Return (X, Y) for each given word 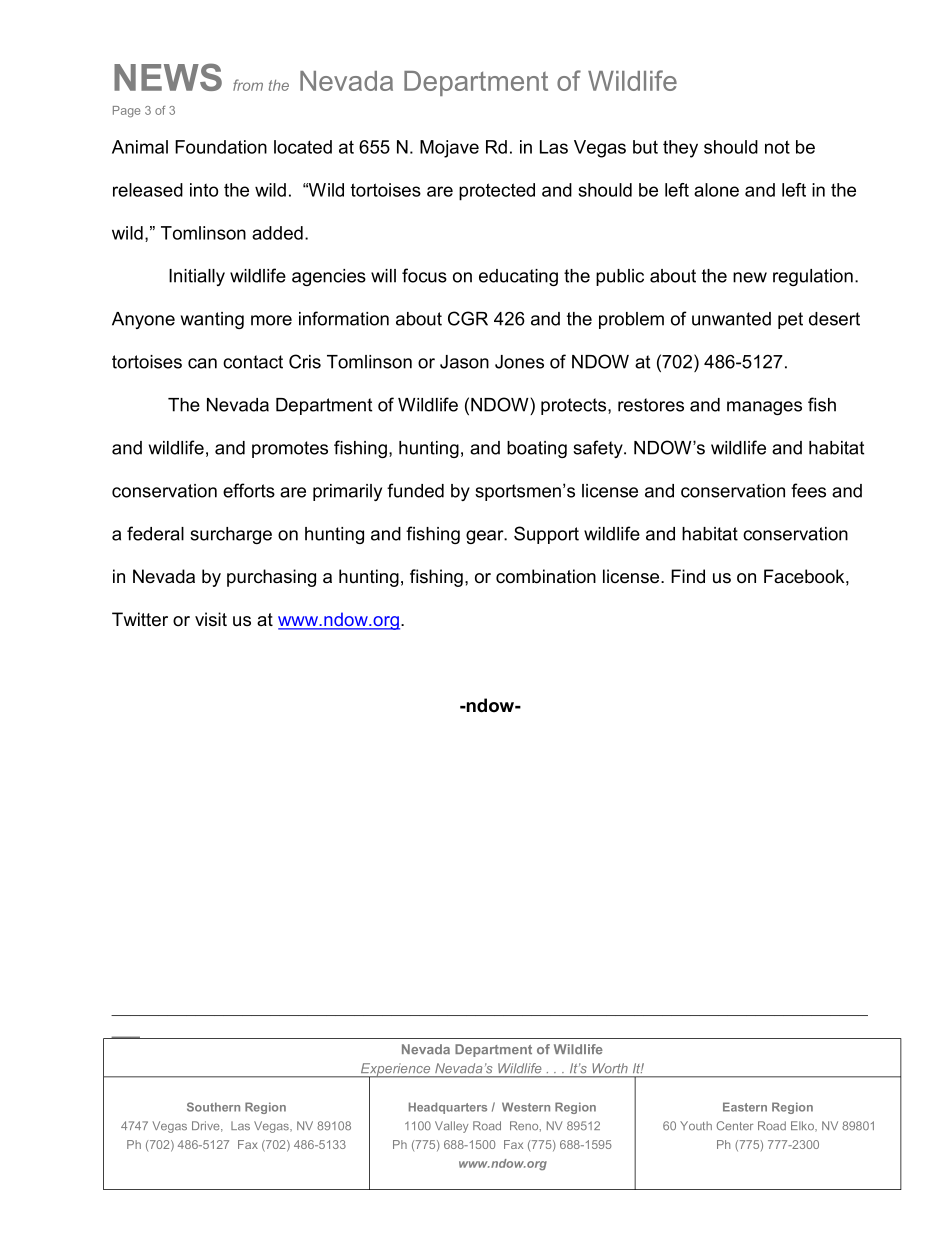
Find (688, 576)
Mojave (449, 149)
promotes (290, 449)
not (777, 147)
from (248, 85)
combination (546, 576)
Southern (213, 1107)
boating (537, 449)
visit (211, 619)
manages (764, 408)
